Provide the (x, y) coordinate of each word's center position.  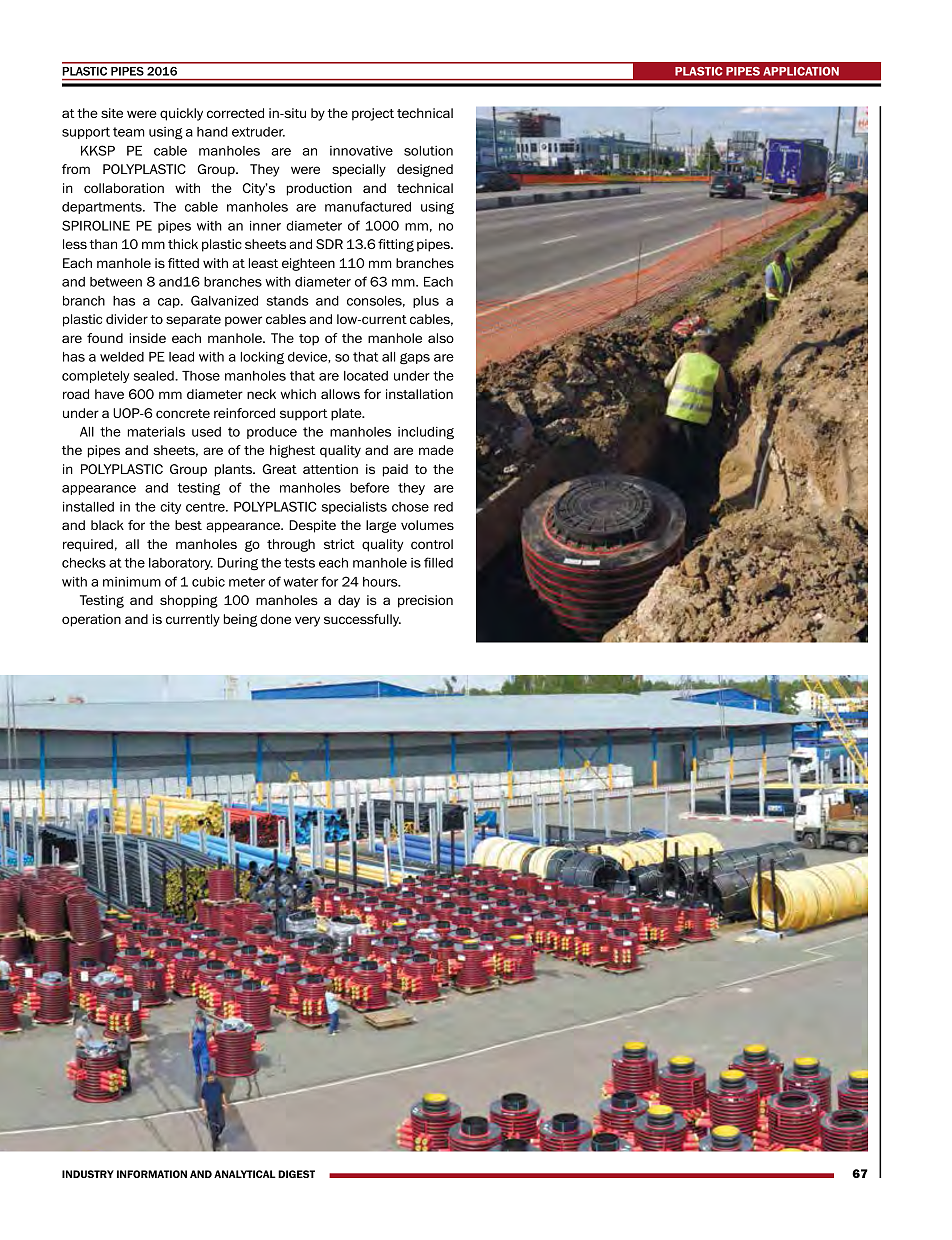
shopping (189, 601)
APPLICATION (801, 71)
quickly (181, 114)
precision (425, 601)
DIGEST (296, 1174)
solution (428, 151)
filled (438, 562)
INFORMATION (152, 1174)
